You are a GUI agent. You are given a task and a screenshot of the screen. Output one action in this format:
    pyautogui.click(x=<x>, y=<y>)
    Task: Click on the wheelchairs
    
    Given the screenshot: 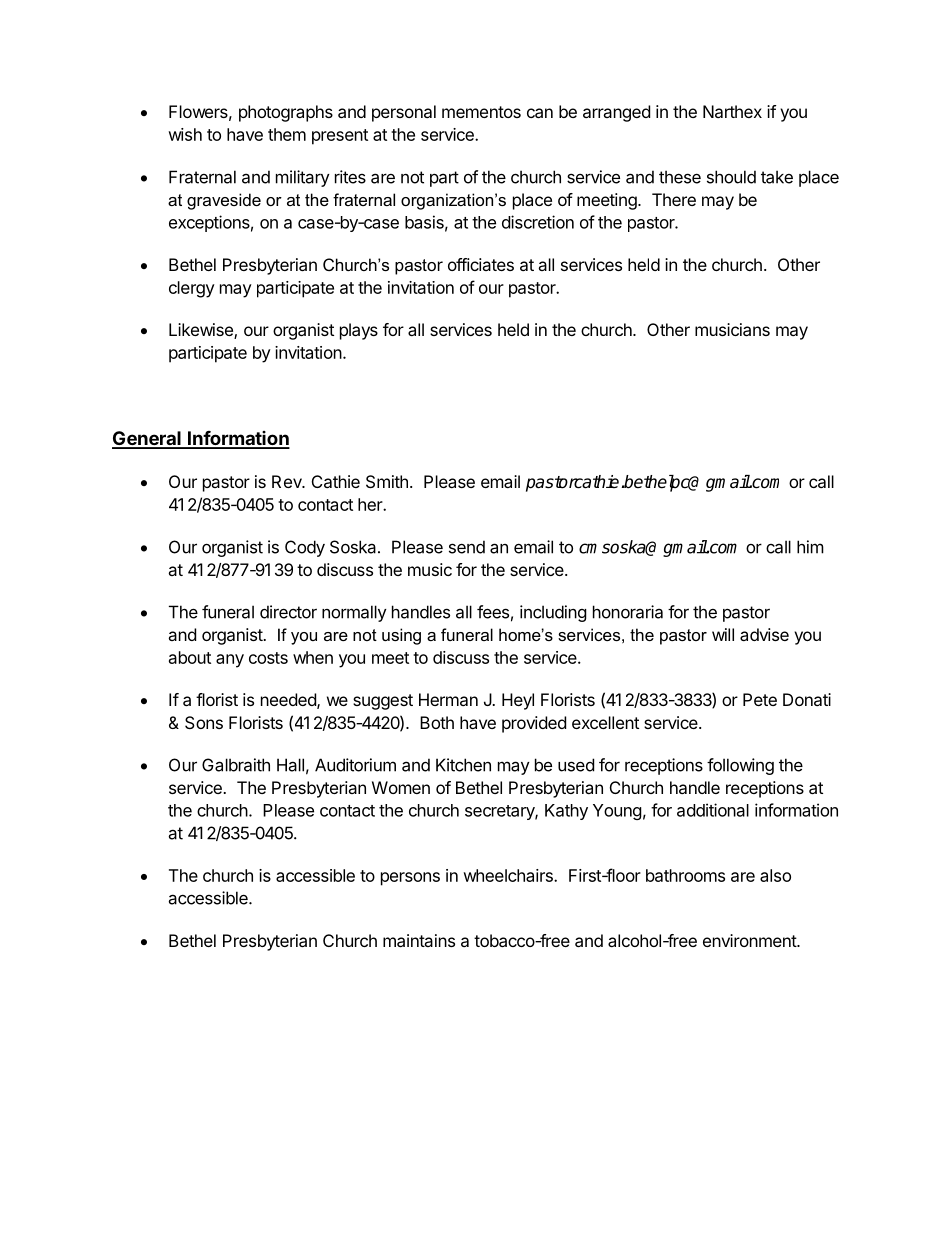 What is the action you would take?
    pyautogui.click(x=509, y=875)
